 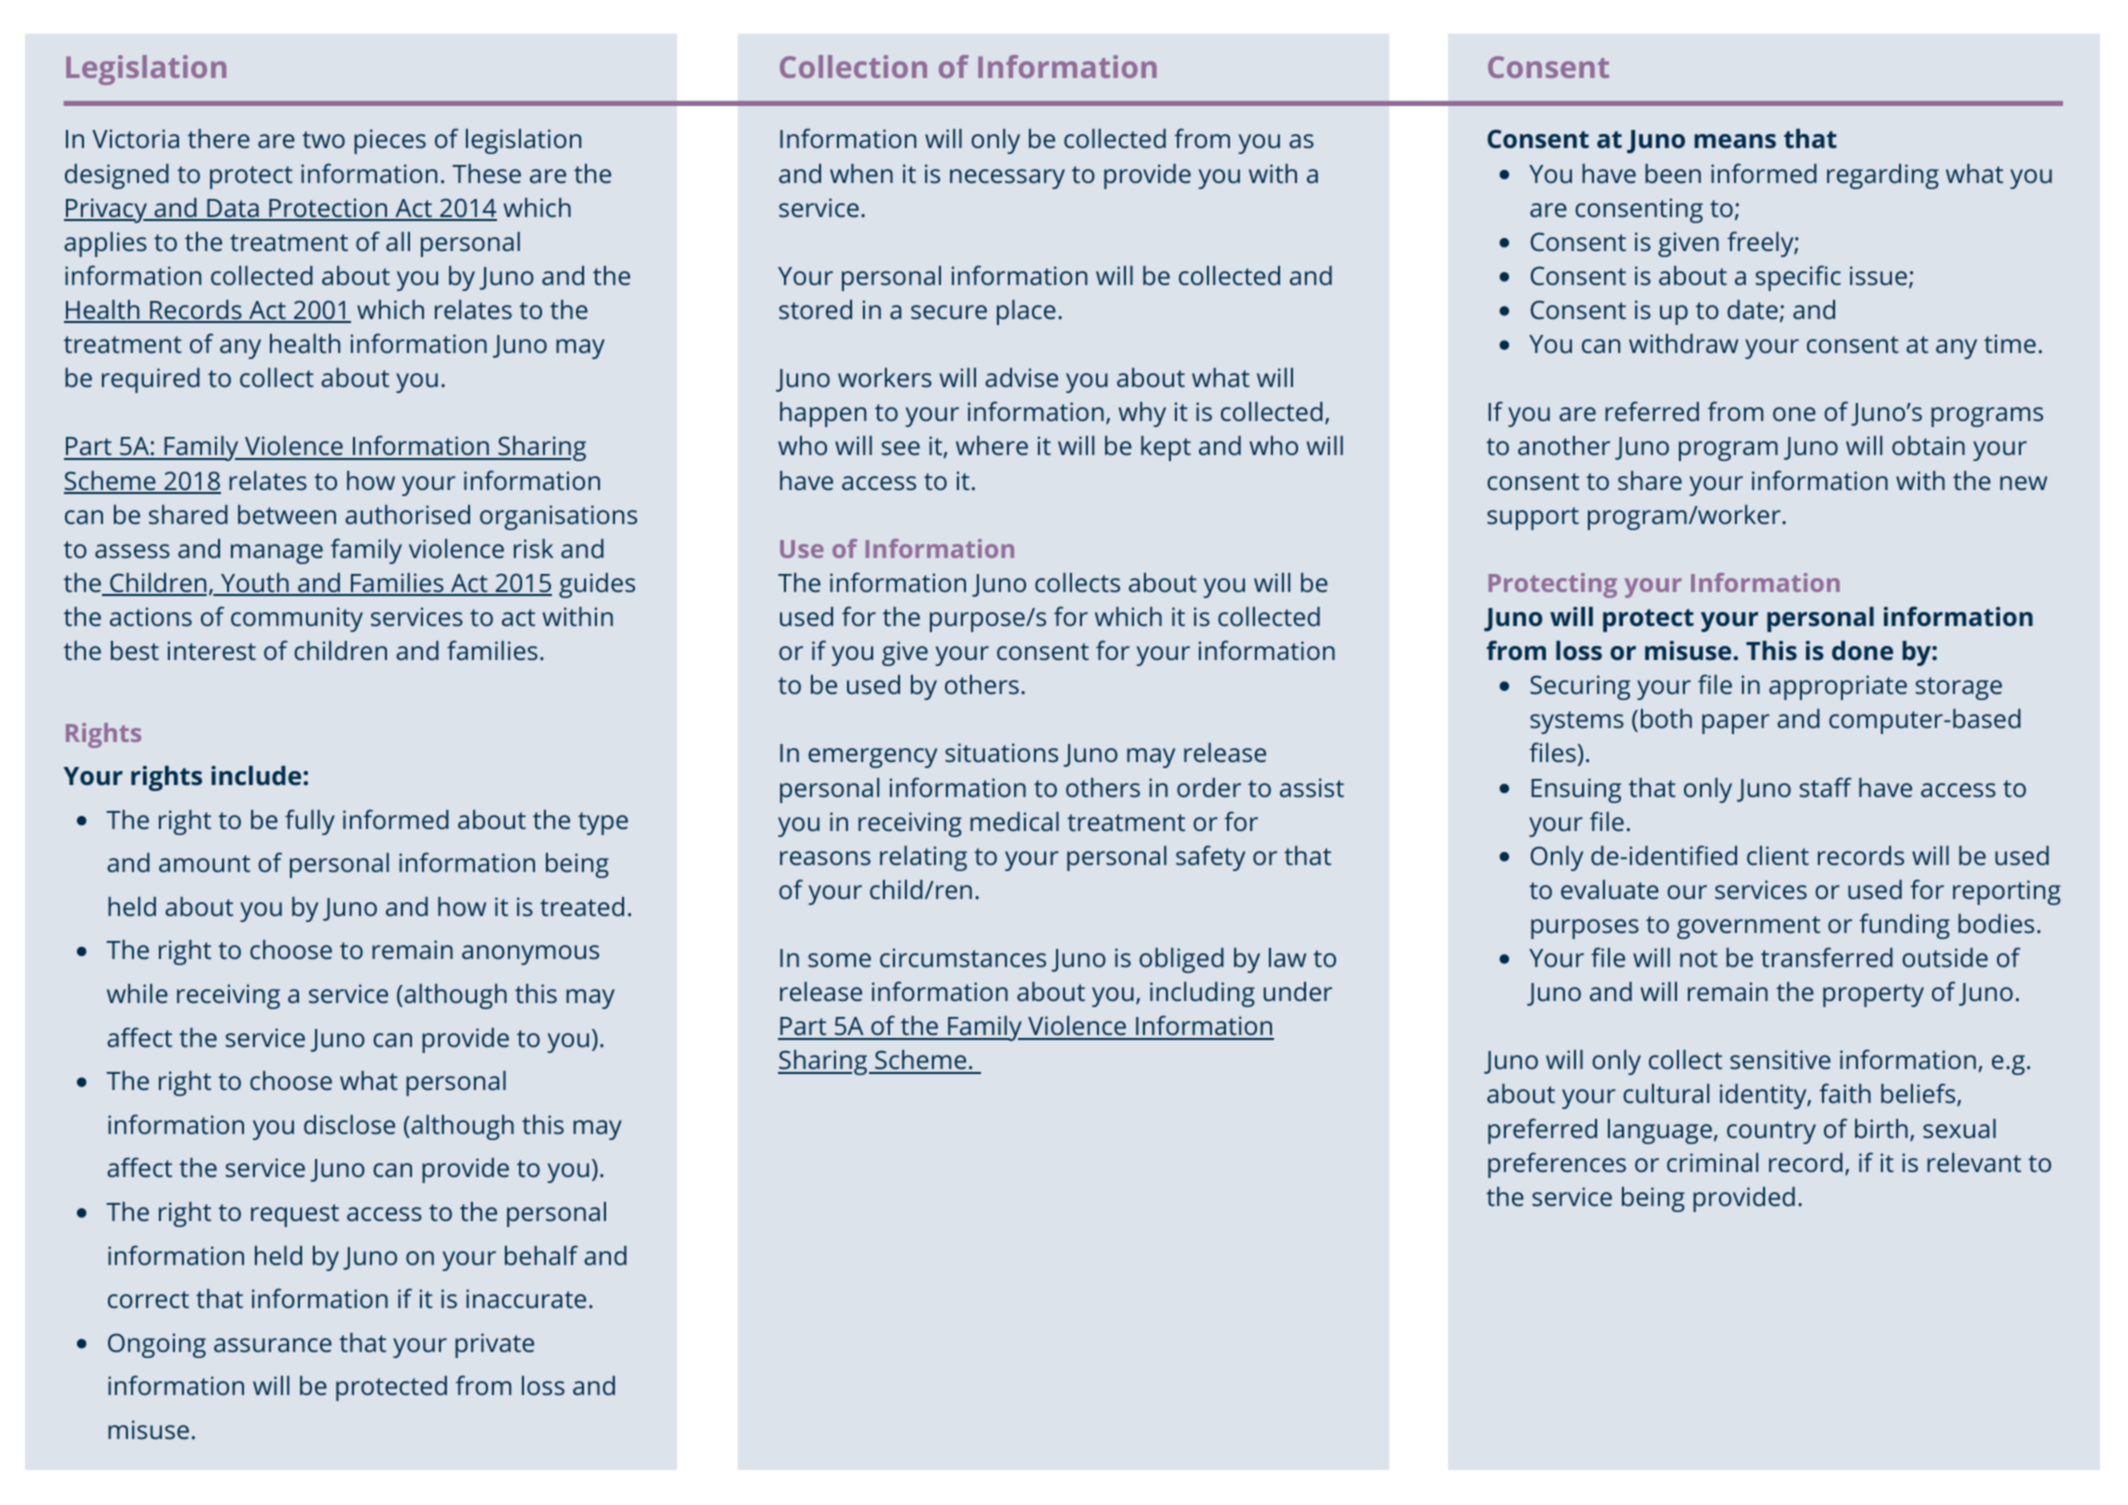 I want to click on criminal, so click(x=1712, y=1162).
